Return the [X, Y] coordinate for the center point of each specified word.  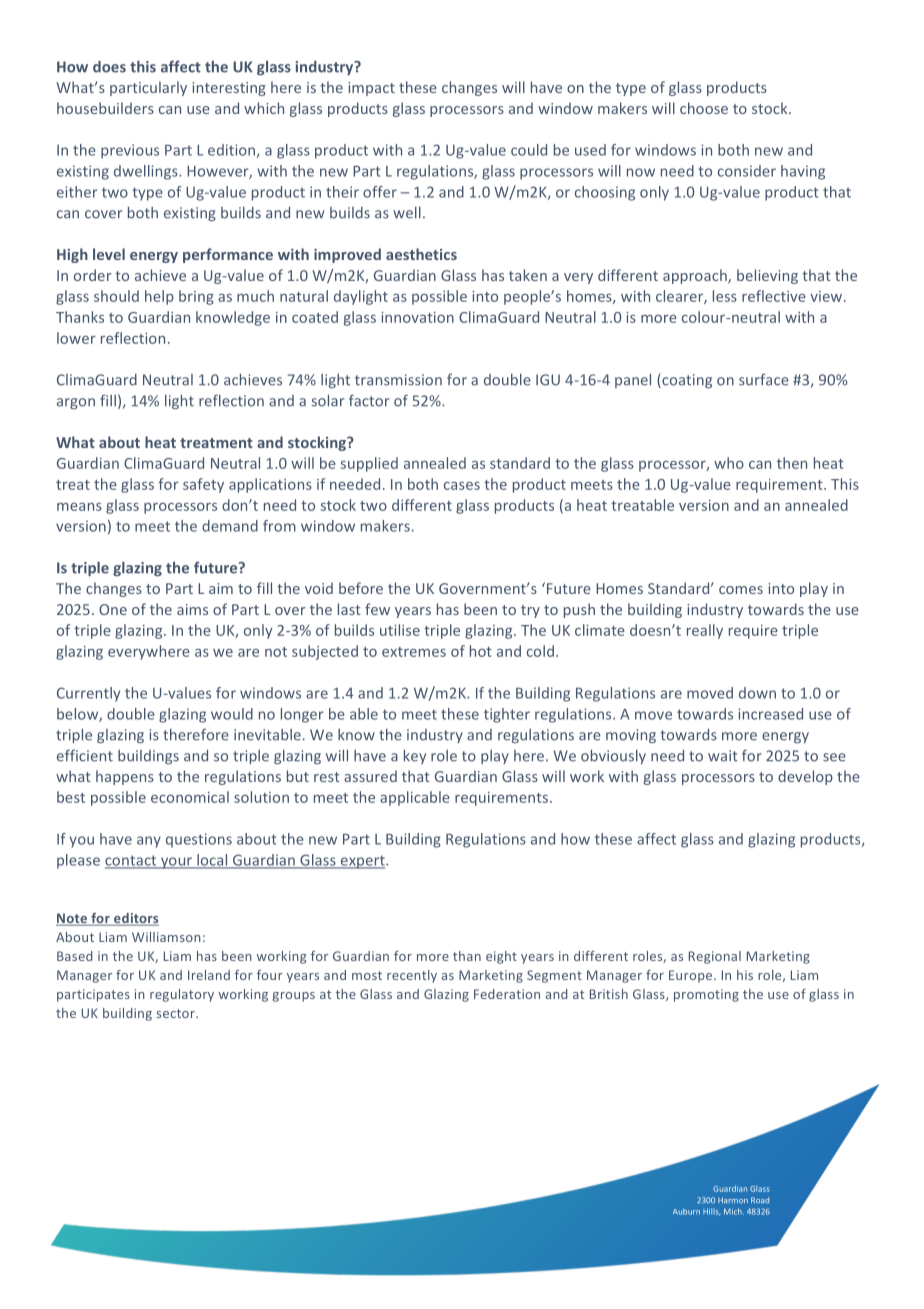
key [415, 756]
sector [177, 1013]
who [729, 463]
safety [203, 485]
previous [130, 151]
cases [462, 486]
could [529, 150]
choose [704, 108]
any [149, 842]
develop [805, 777]
